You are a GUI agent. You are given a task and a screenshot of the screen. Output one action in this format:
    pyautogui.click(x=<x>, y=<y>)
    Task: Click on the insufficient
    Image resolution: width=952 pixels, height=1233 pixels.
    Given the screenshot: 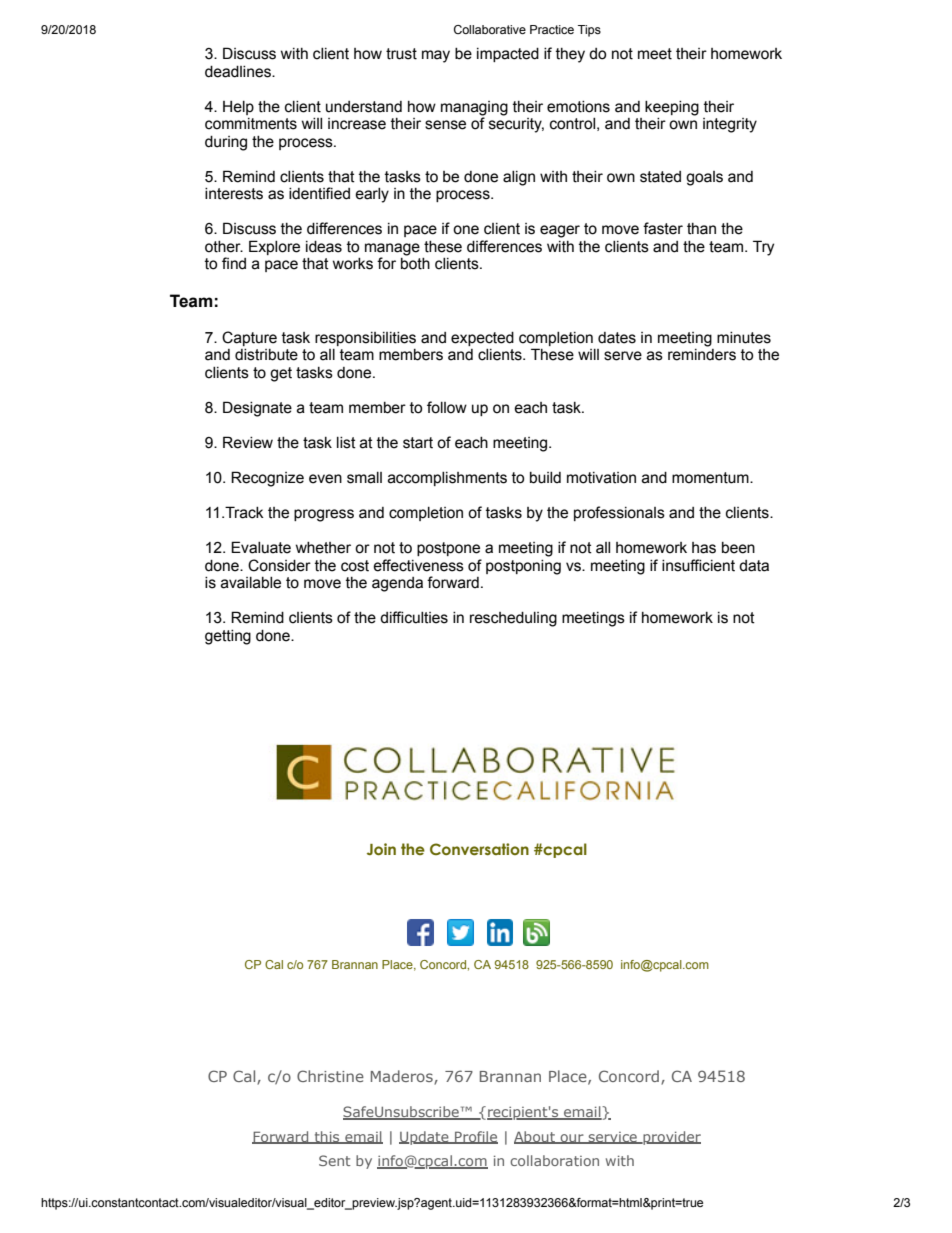 What is the action you would take?
    pyautogui.click(x=698, y=565)
